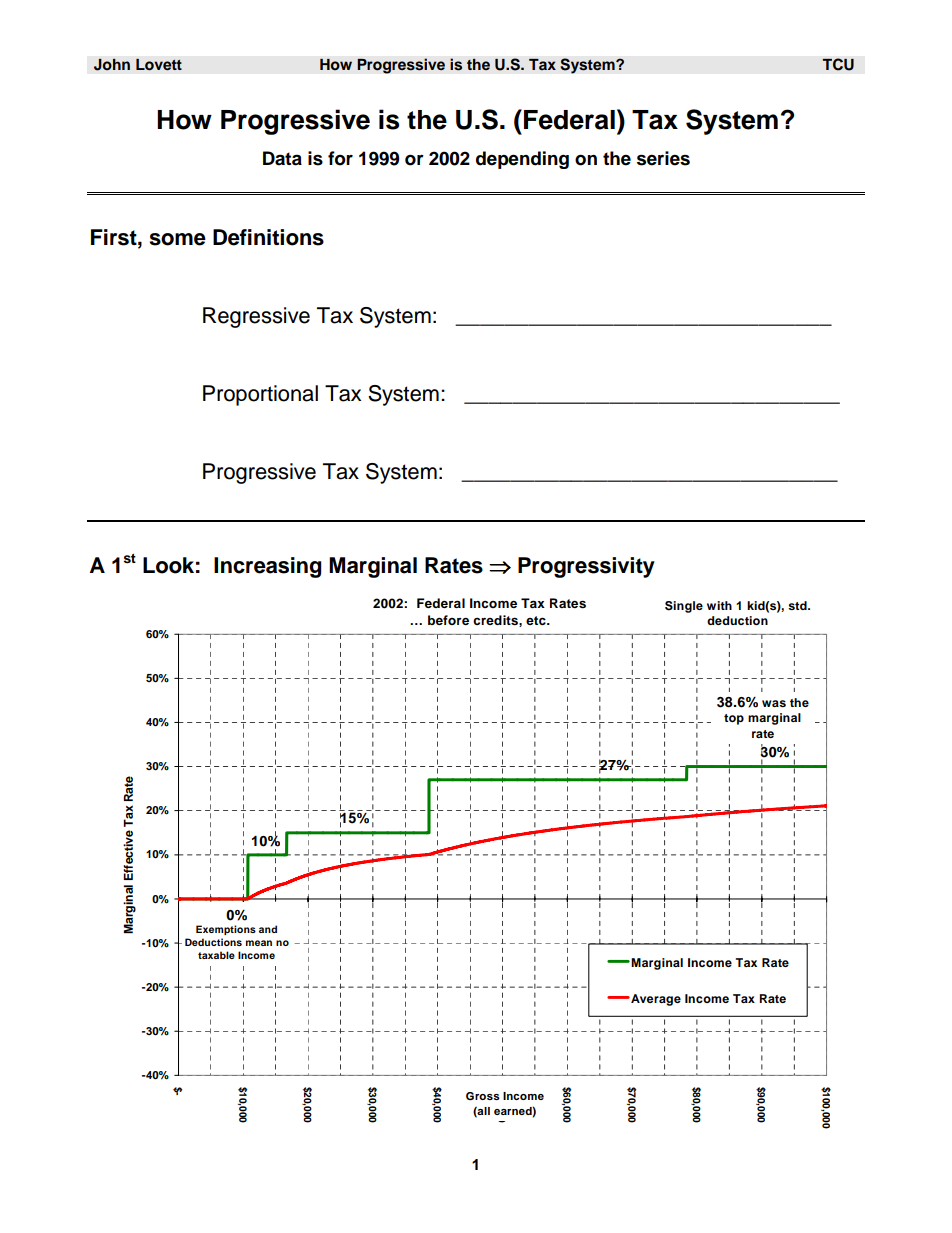 This image has height=1233, width=952. What do you see at coordinates (655, 1000) in the image?
I see `Average` at bounding box center [655, 1000].
